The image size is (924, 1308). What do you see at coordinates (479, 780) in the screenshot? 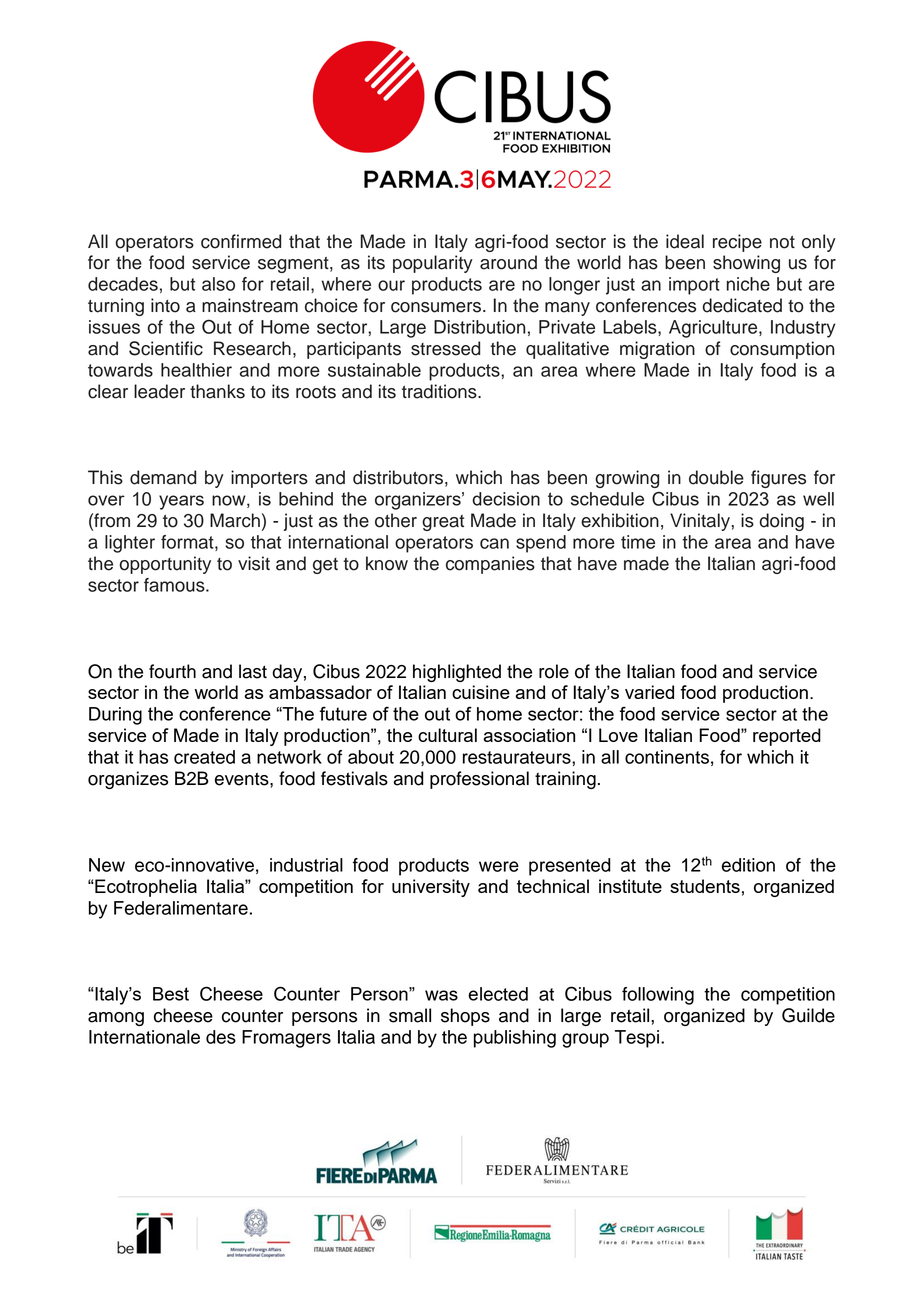
I see `professional` at bounding box center [479, 780].
